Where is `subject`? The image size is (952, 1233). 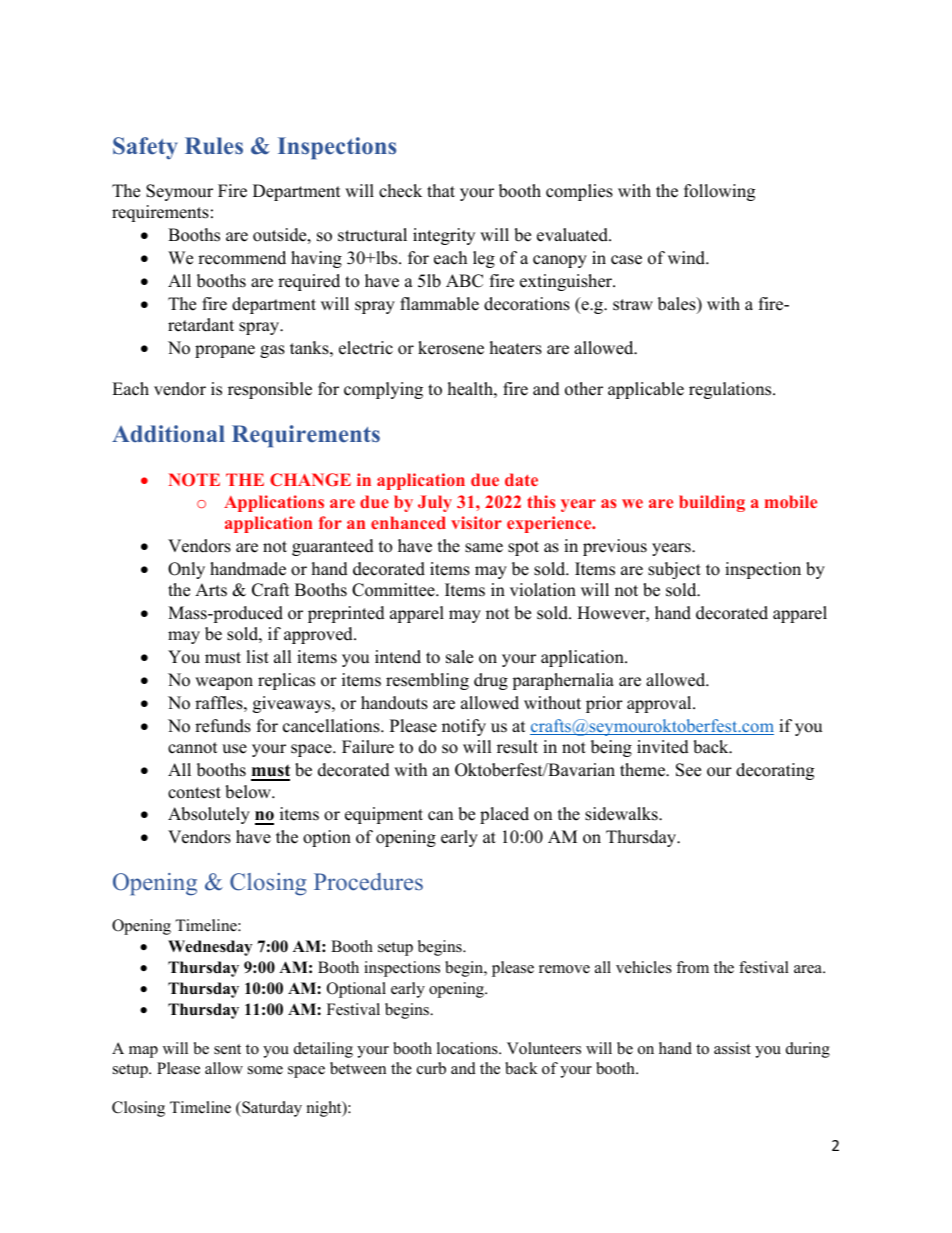 subject is located at coordinates (674, 570).
